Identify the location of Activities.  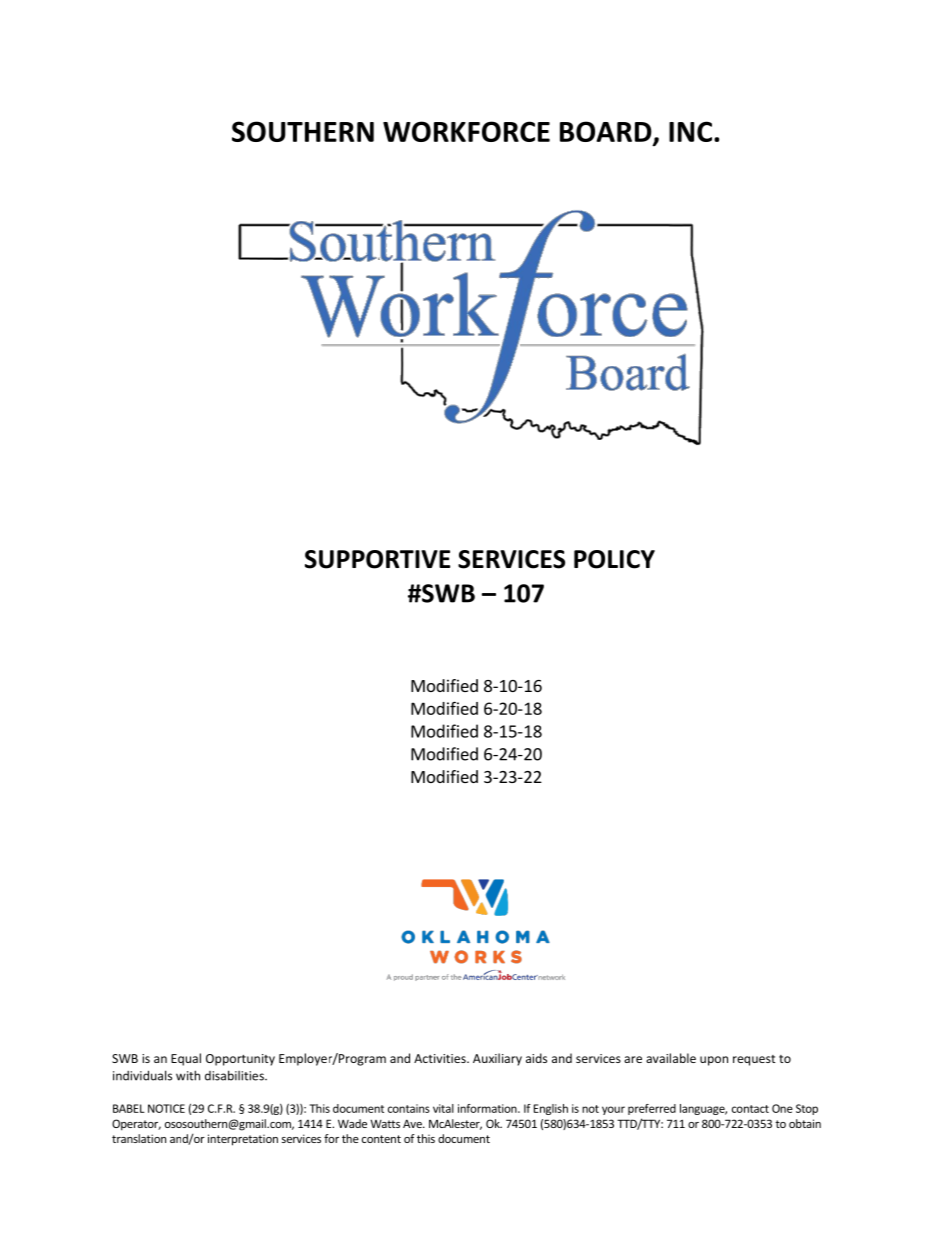
(441, 1058).
